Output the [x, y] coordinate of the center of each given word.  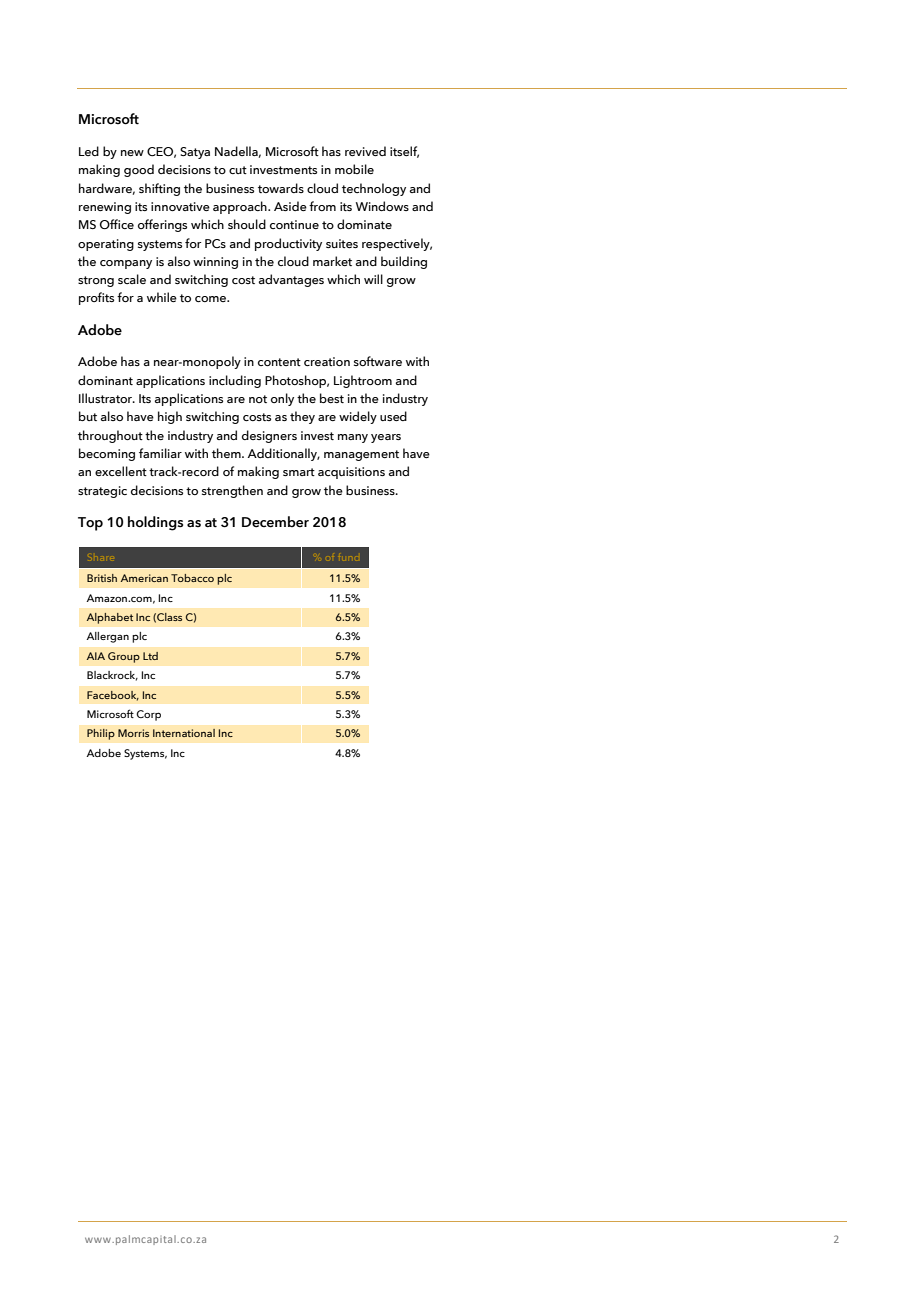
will [373, 279]
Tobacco [192, 578]
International [184, 733]
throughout [110, 436]
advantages [291, 280]
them [227, 453]
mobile [354, 169]
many [353, 438]
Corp [148, 715]
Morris [133, 733]
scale [132, 279]
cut [238, 170]
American [144, 578]
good [139, 170]
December [275, 522]
